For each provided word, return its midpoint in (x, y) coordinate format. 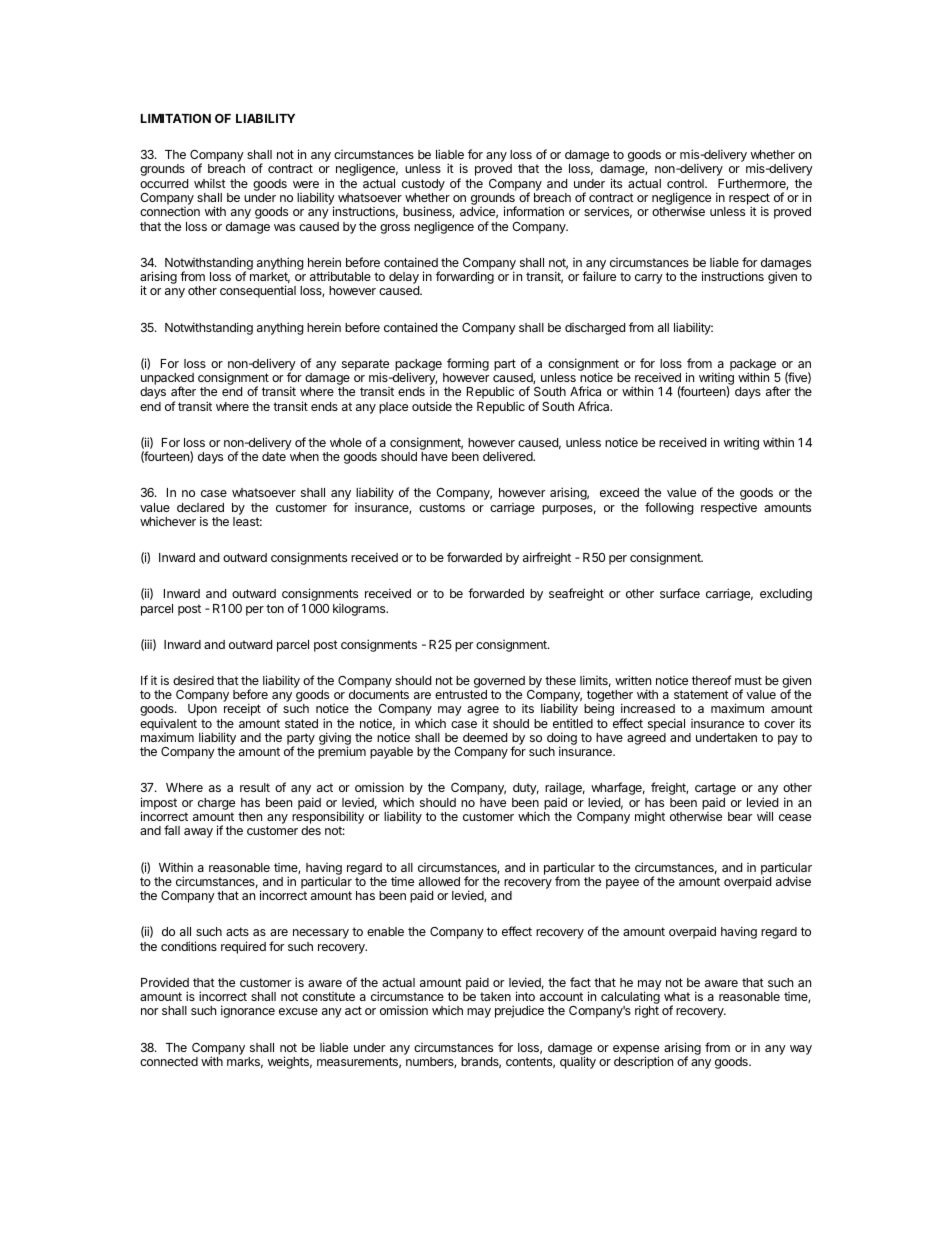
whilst (210, 183)
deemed (485, 737)
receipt (242, 709)
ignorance (248, 1011)
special (666, 724)
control (686, 183)
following (669, 508)
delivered (509, 456)
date (274, 456)
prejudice (519, 1011)
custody (423, 185)
